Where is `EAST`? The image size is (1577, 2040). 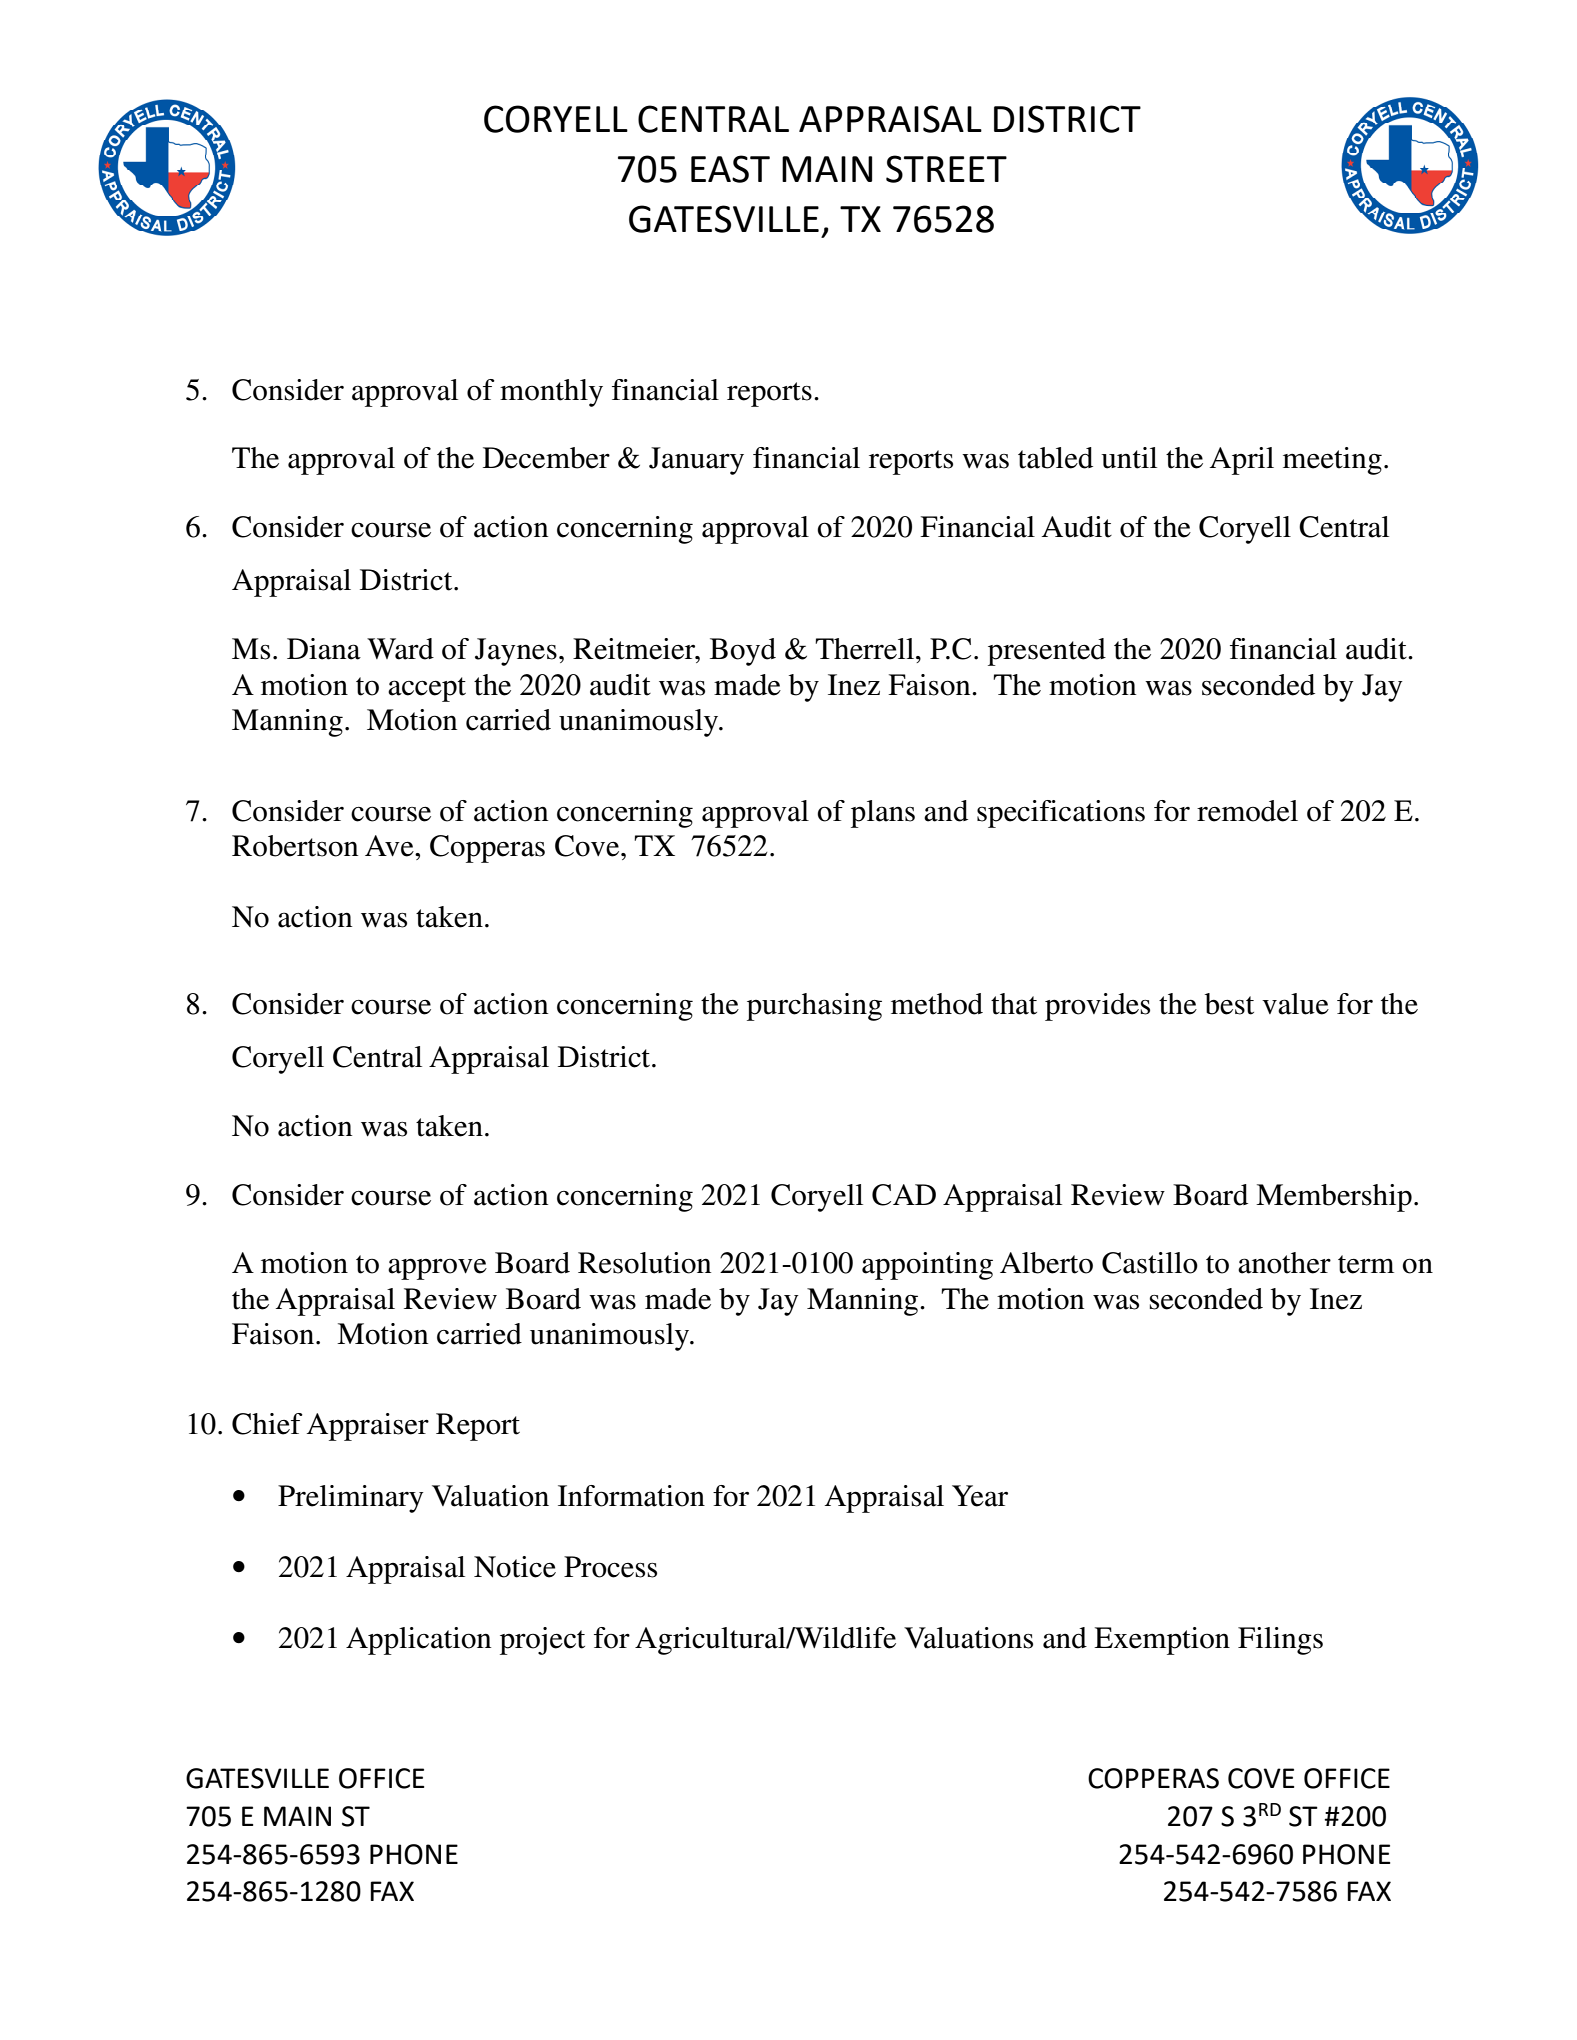
EAST is located at coordinates (730, 169).
